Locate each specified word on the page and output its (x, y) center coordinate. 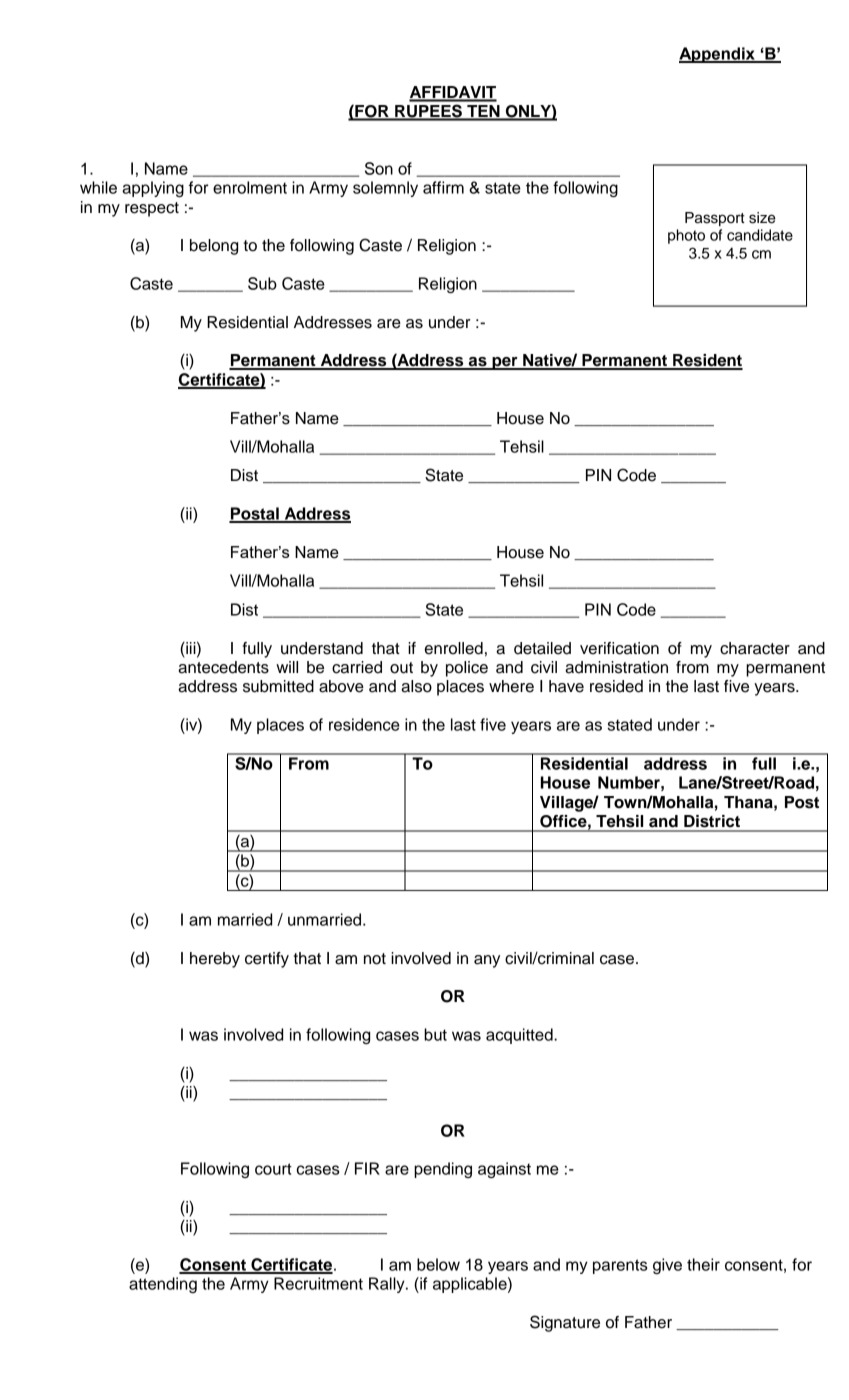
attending (163, 1285)
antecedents (223, 667)
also (416, 686)
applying (153, 189)
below (438, 1264)
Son (379, 168)
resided (616, 686)
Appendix (718, 55)
